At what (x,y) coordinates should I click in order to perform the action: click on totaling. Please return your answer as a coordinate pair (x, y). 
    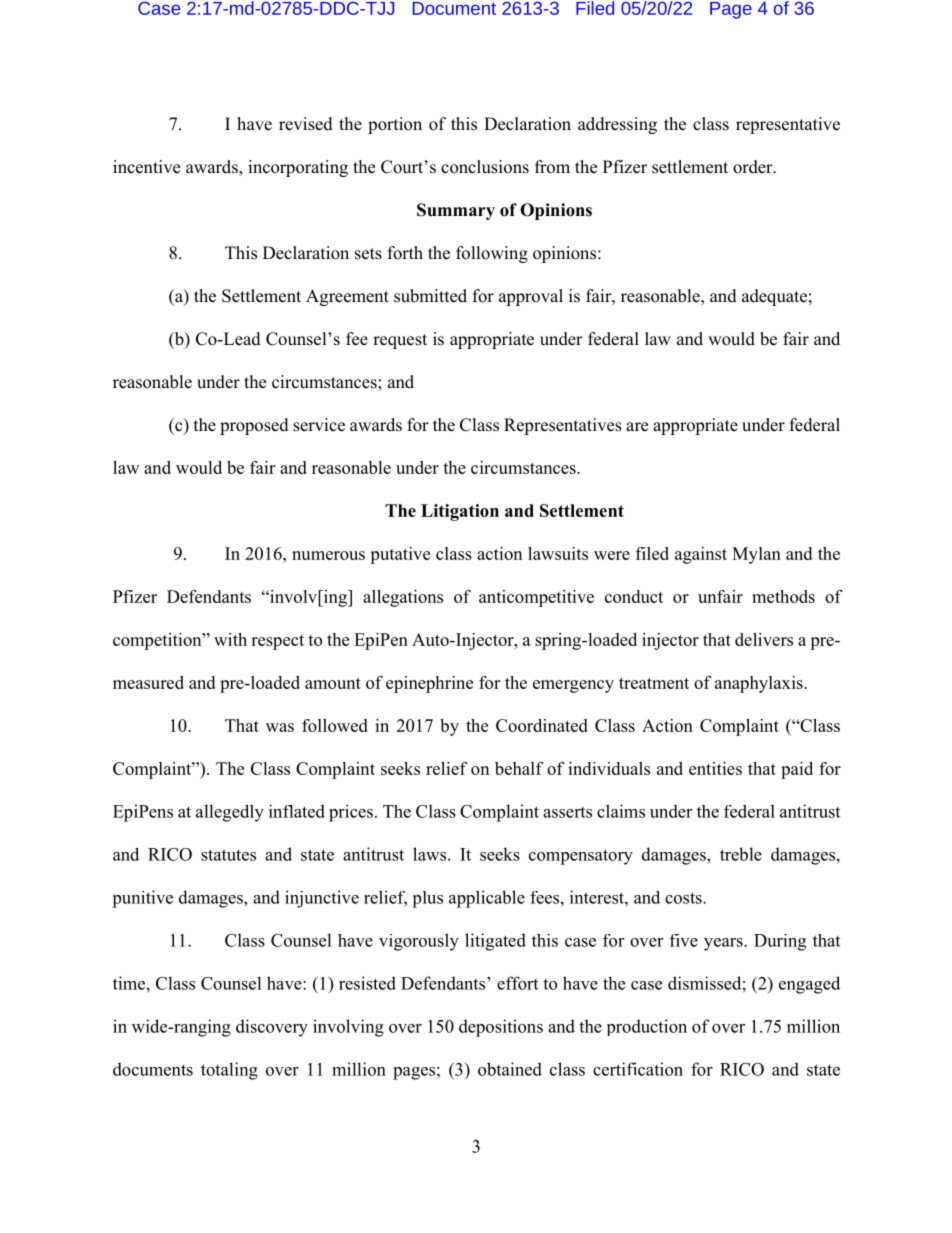
    Looking at the image, I should click on (229, 1071).
